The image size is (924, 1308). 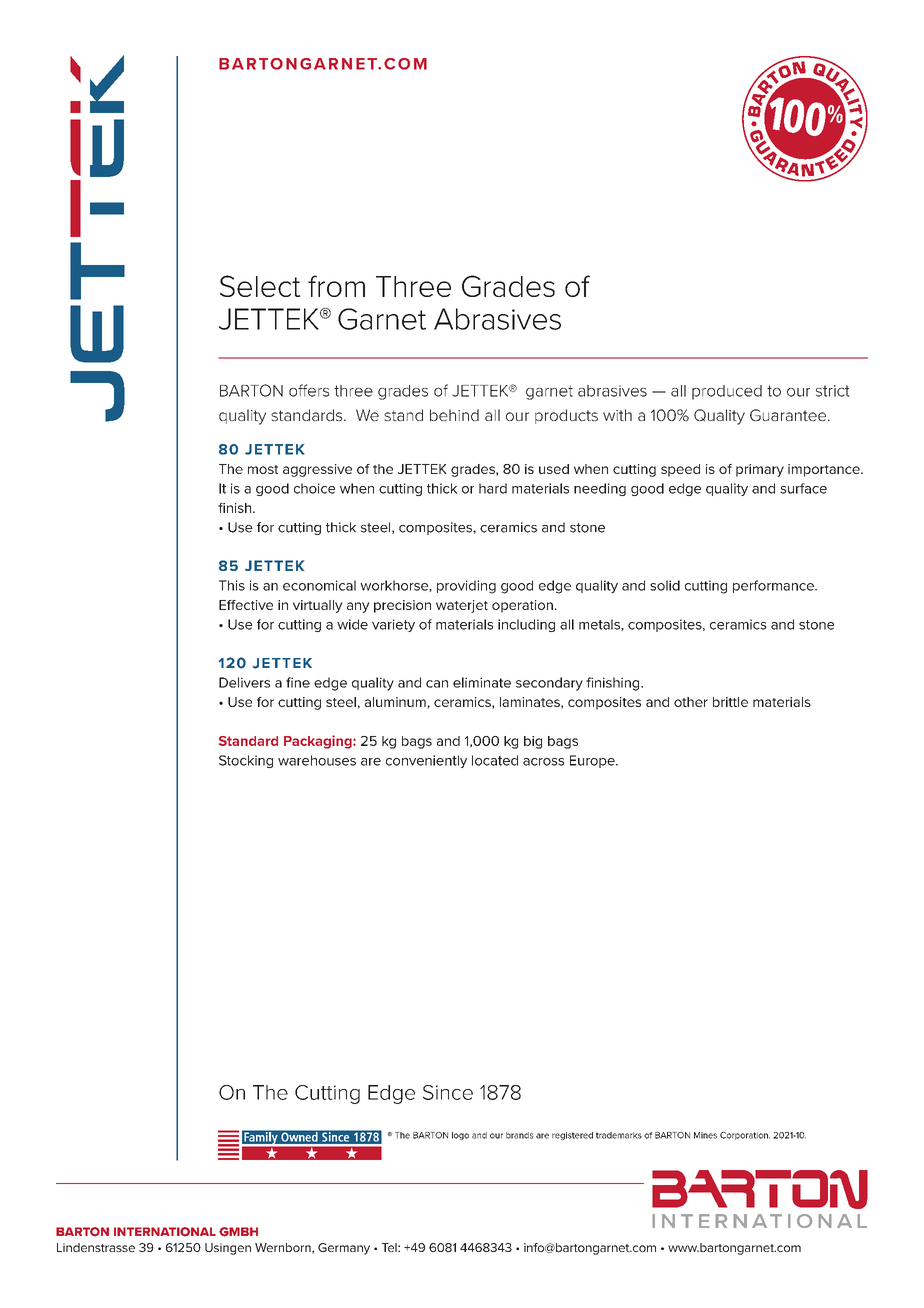 What do you see at coordinates (727, 392) in the screenshot?
I see `produced` at bounding box center [727, 392].
